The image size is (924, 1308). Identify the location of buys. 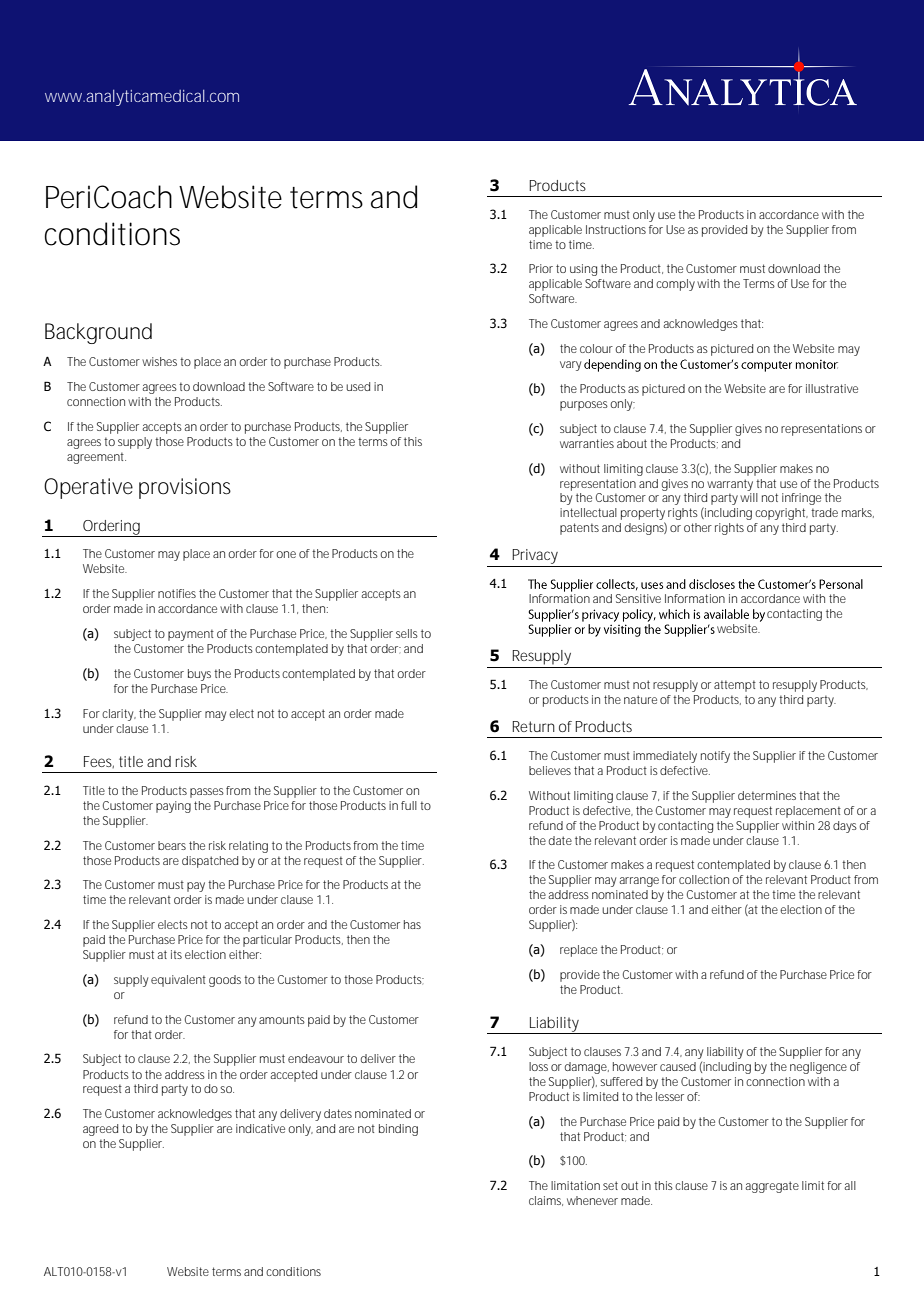
(199, 675).
